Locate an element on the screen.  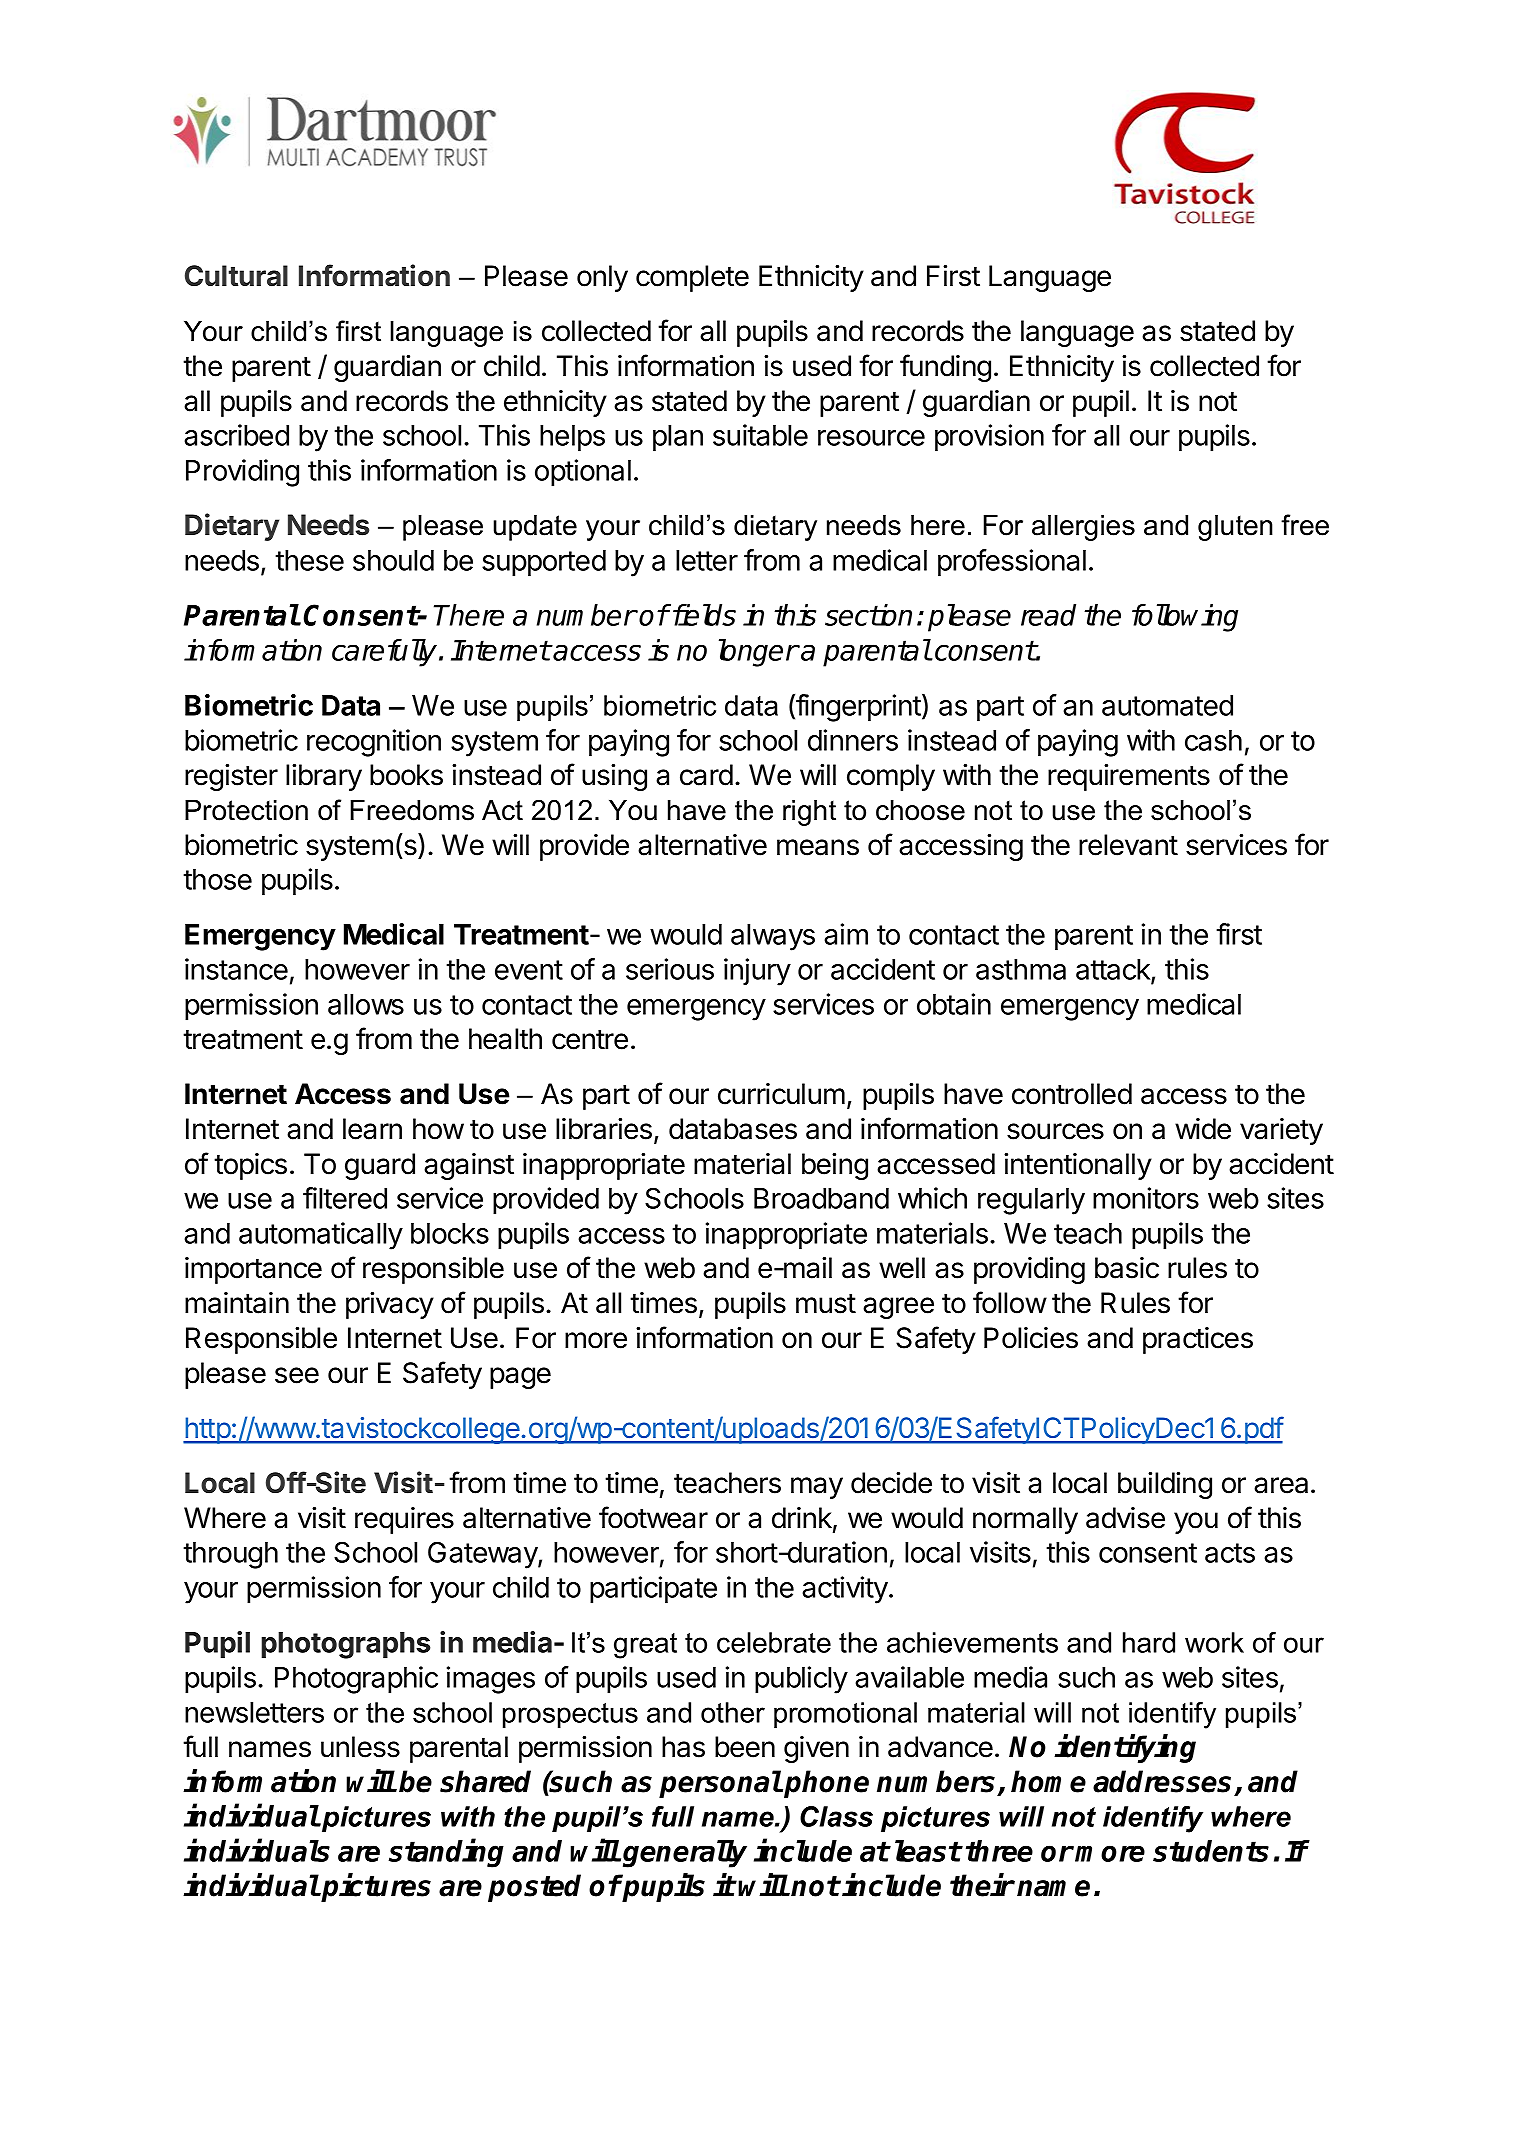
Cultural is located at coordinates (236, 276).
